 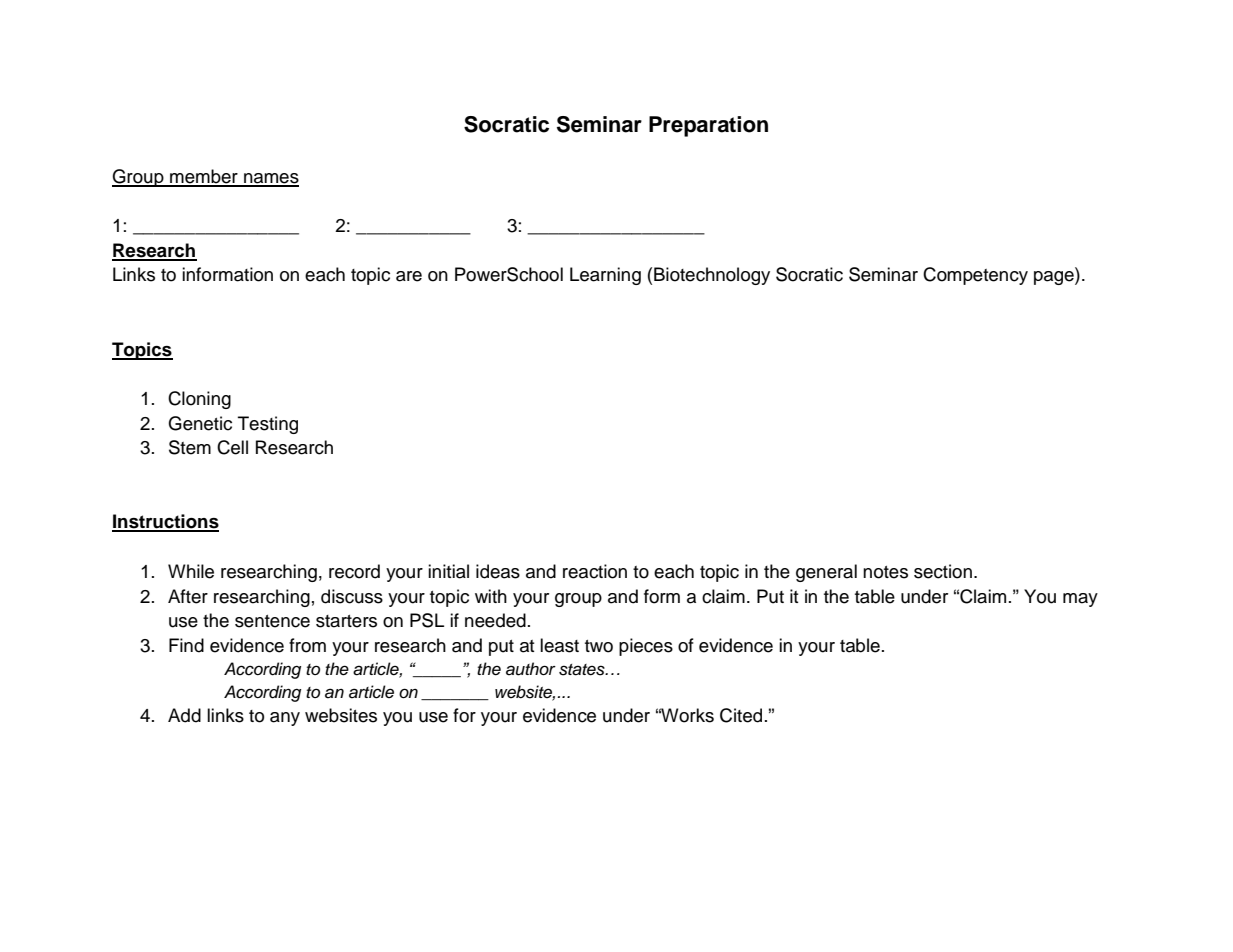 I want to click on notes, so click(x=885, y=572).
